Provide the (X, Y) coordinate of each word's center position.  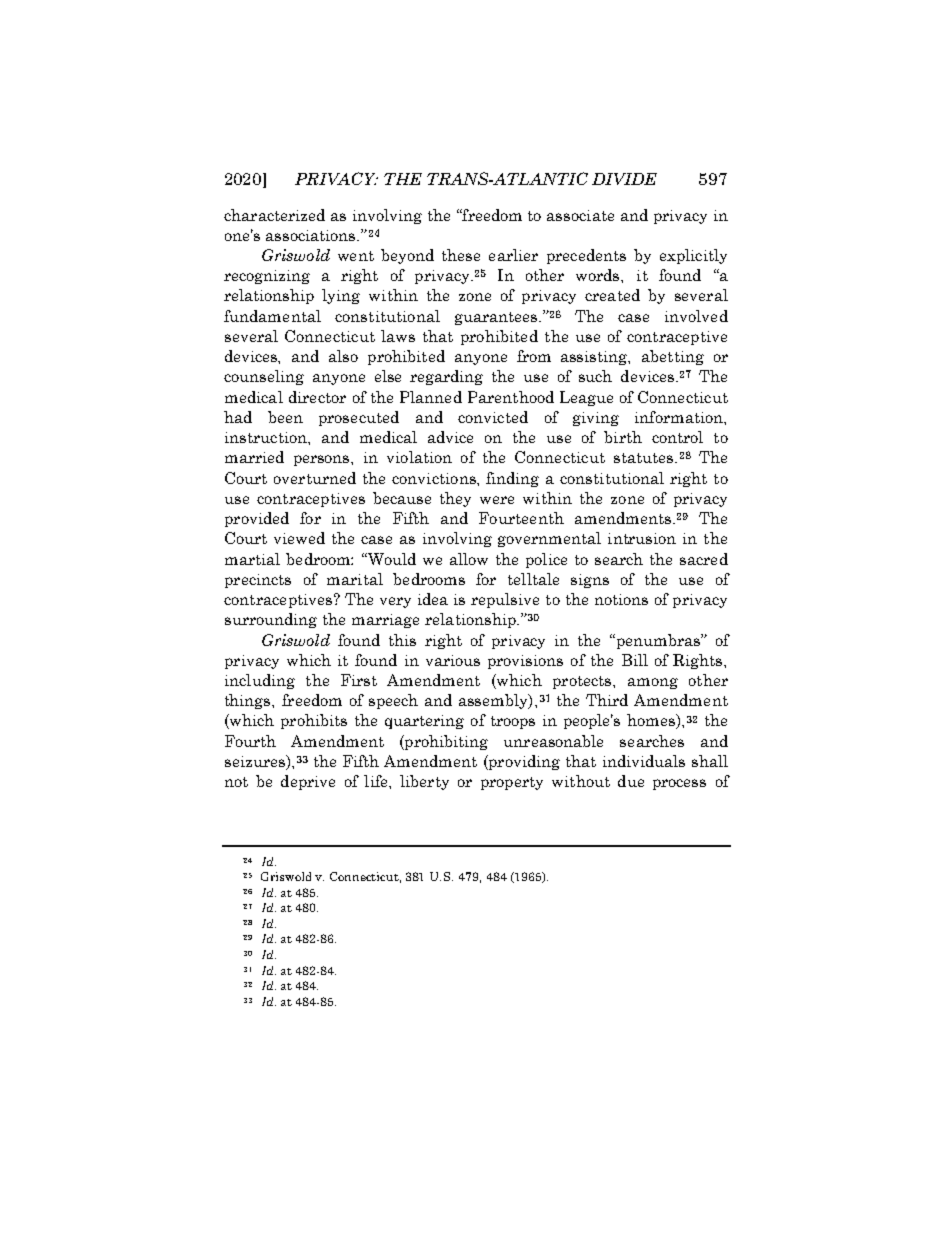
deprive (308, 782)
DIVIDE (624, 179)
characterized (274, 215)
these (461, 255)
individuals (644, 761)
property (512, 783)
